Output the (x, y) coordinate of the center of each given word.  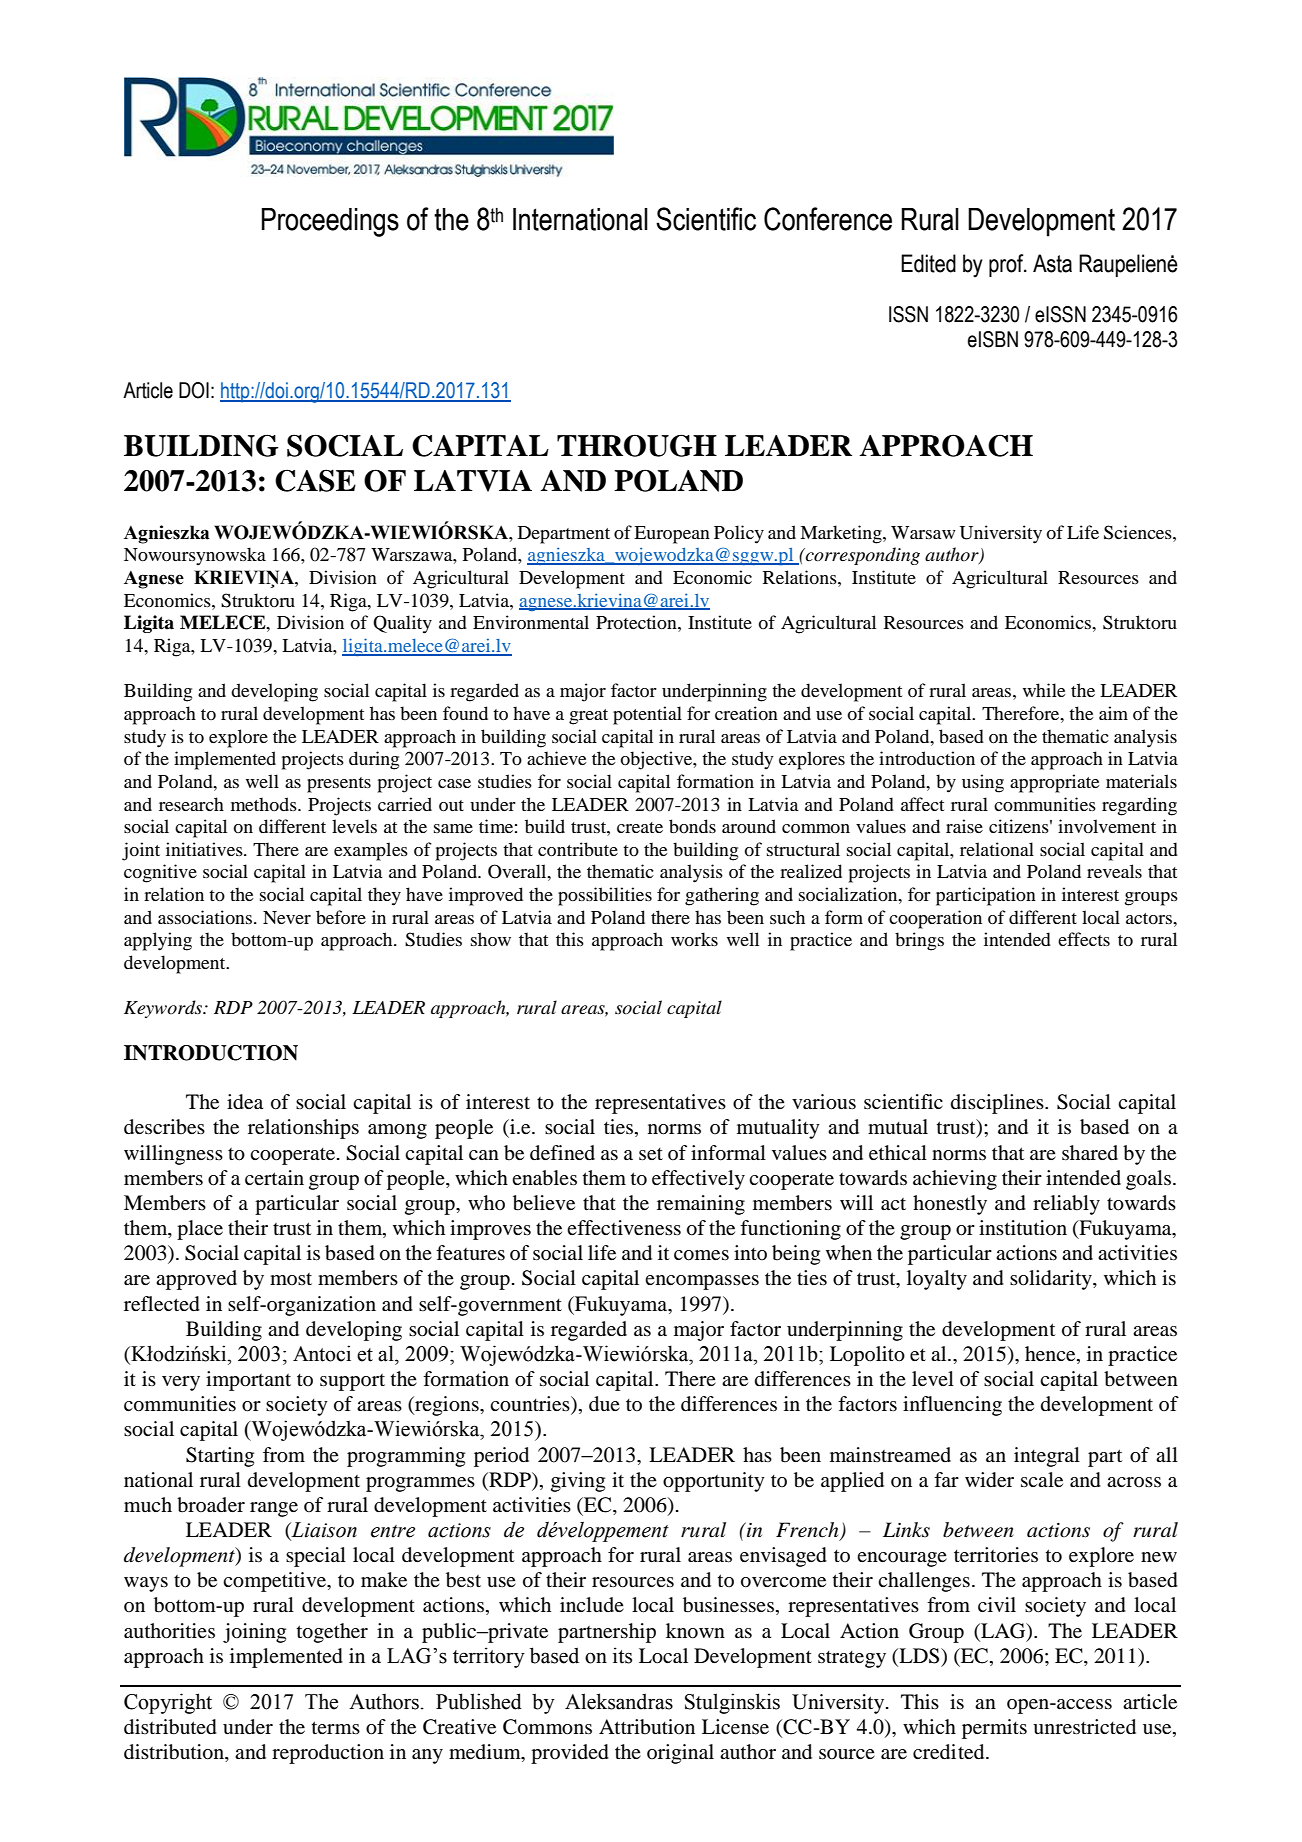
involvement (1107, 826)
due (604, 1404)
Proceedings (330, 222)
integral (1047, 1457)
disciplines (998, 1104)
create (640, 827)
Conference (828, 219)
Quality (402, 624)
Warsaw (923, 532)
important (248, 1381)
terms (336, 1727)
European (672, 535)
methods (265, 804)
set (651, 1154)
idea (245, 1102)
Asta (1052, 263)
